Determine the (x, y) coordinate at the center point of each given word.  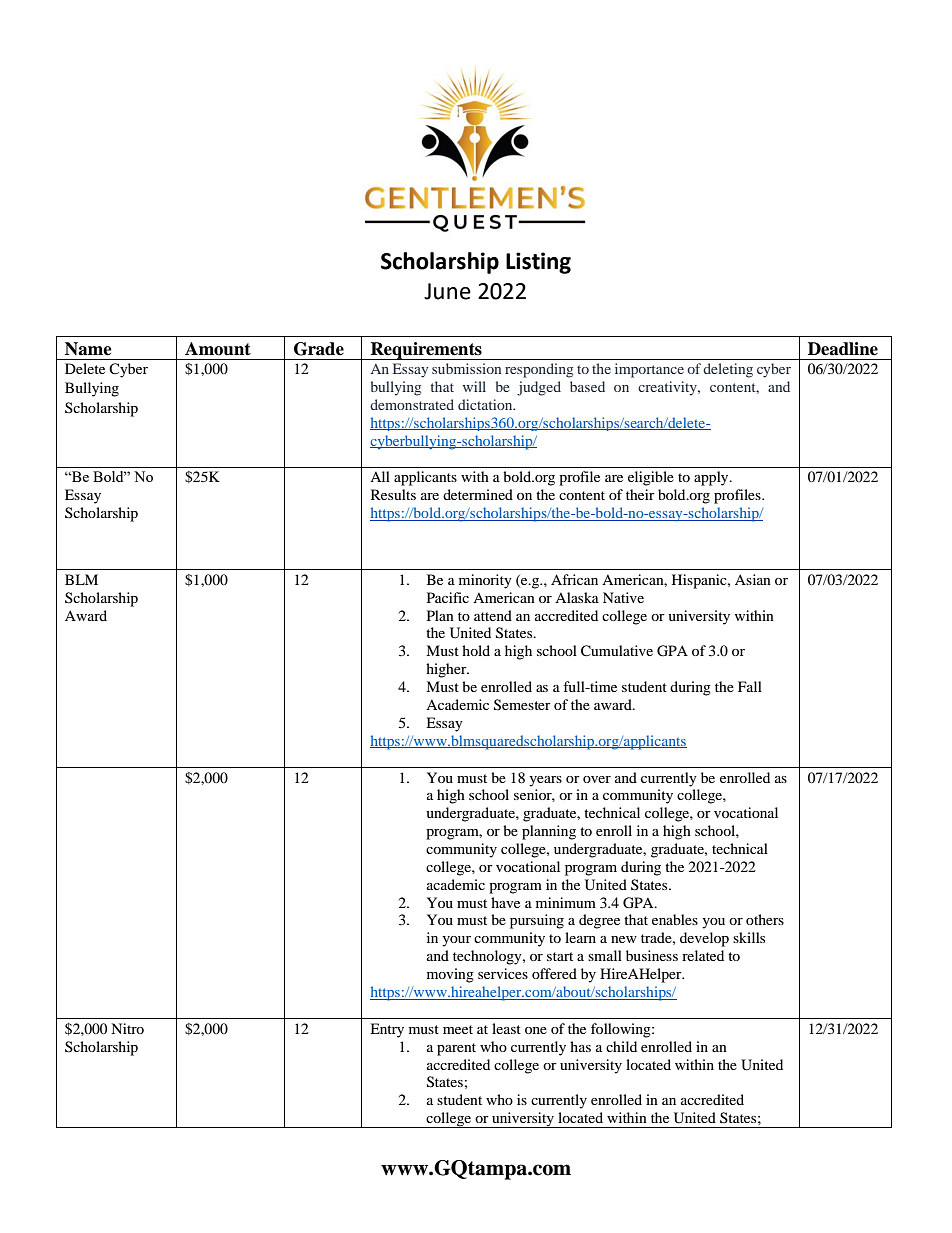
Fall (750, 686)
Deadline (843, 349)
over (597, 779)
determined (478, 494)
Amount (218, 349)
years (545, 781)
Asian (753, 579)
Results (393, 494)
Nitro (127, 1028)
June (447, 291)
